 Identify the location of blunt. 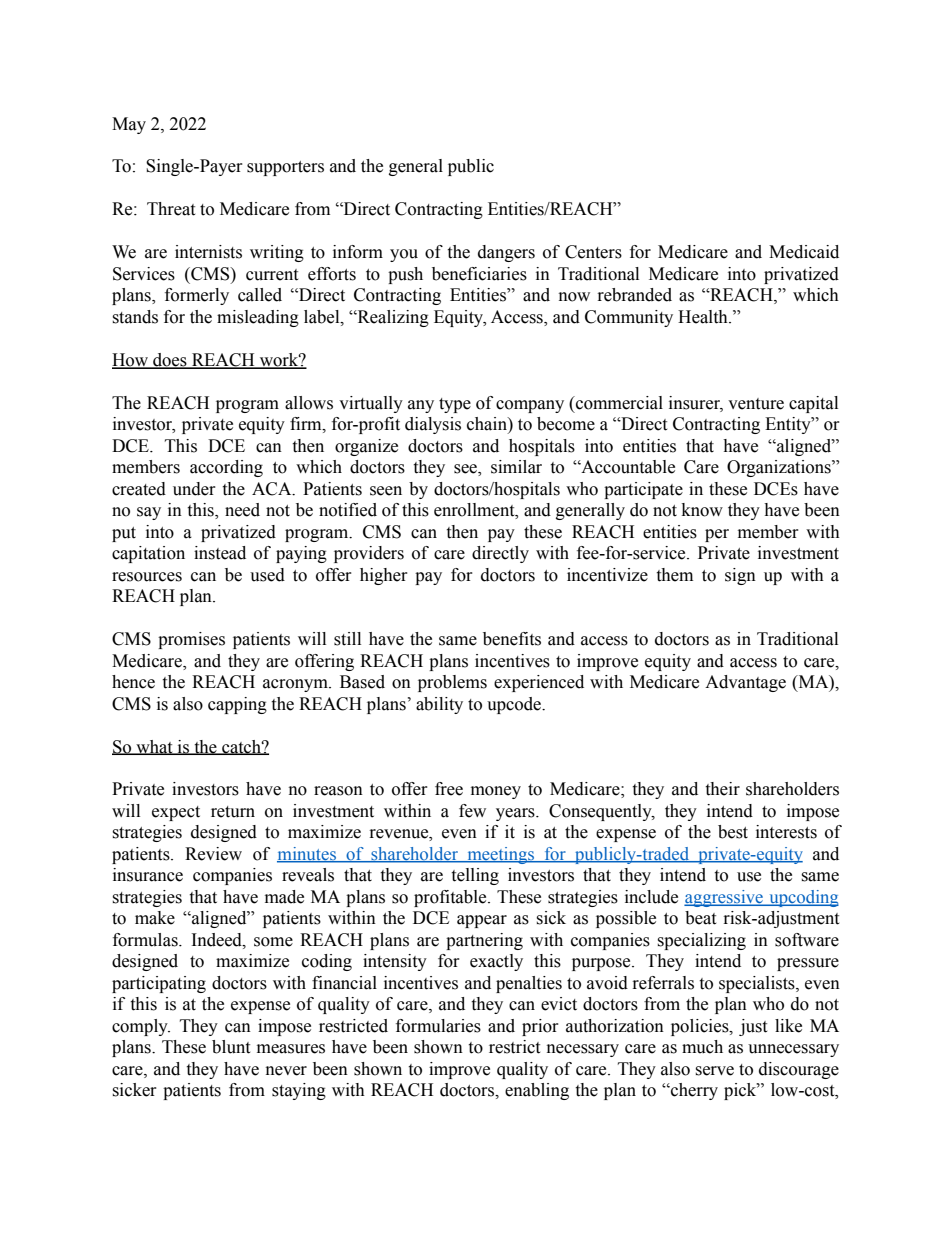
(231, 1047).
